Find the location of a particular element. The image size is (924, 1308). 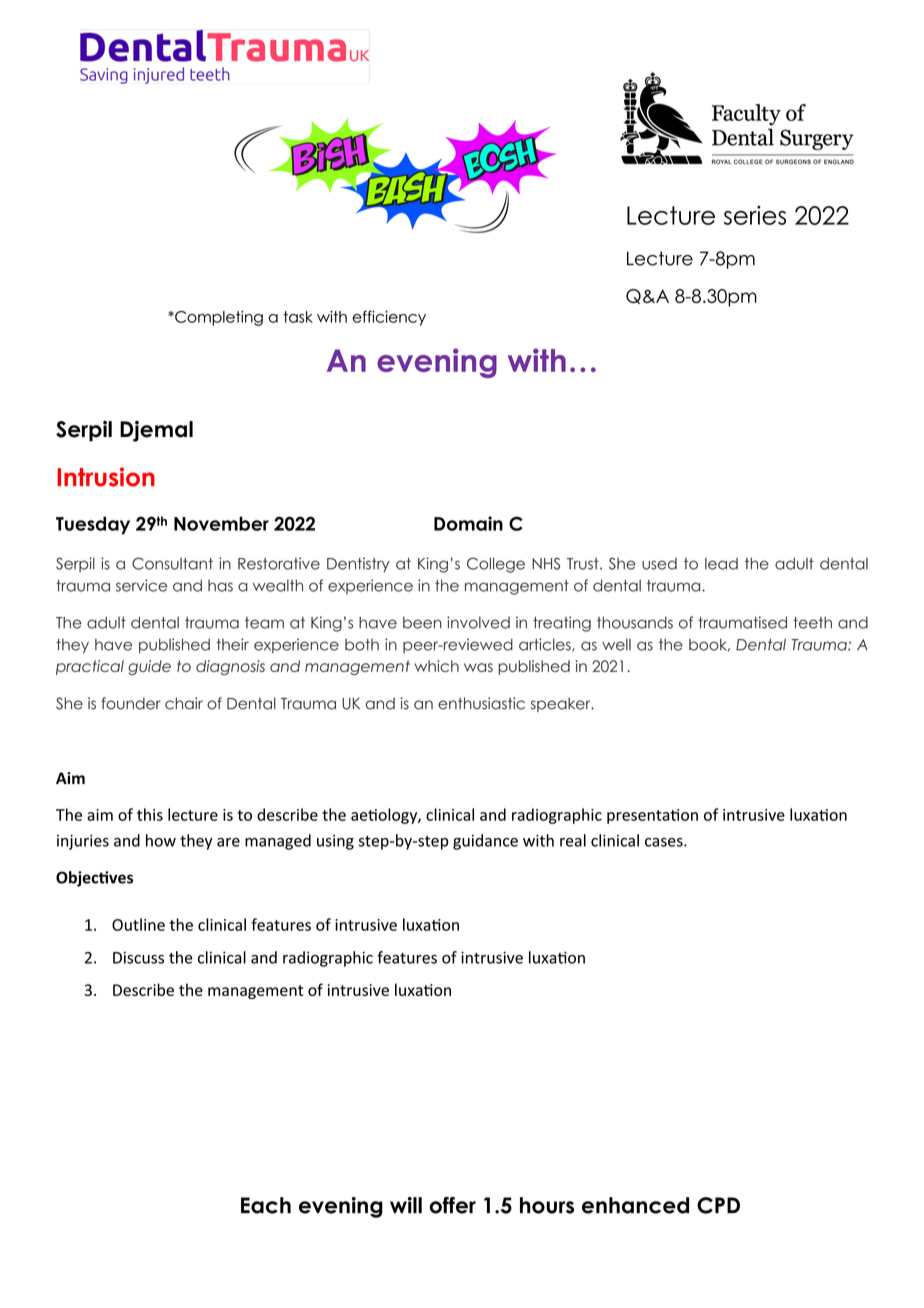

efficiency is located at coordinates (389, 318).
